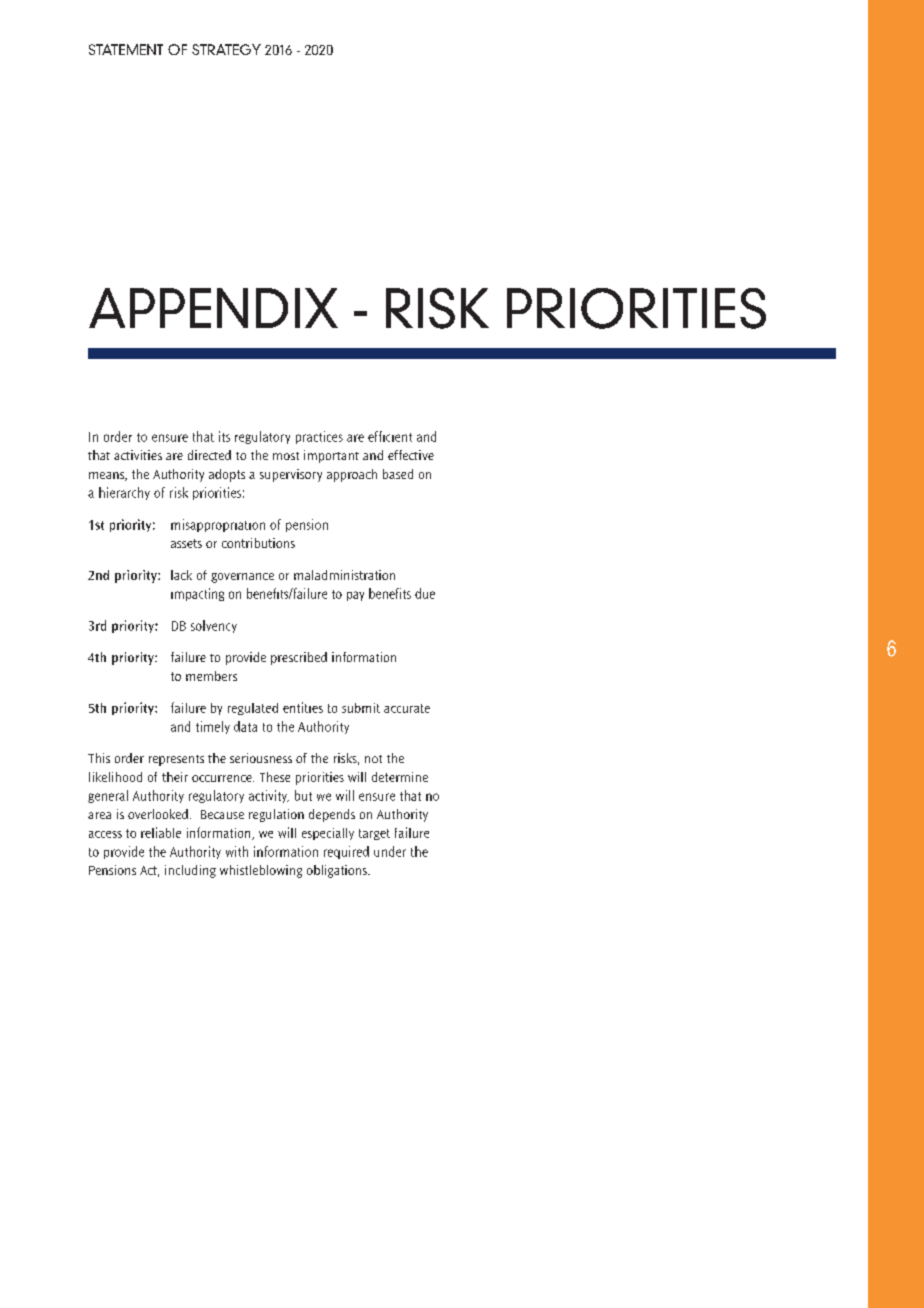 The height and width of the screenshot is (1308, 924). Describe the element at coordinates (299, 658) in the screenshot. I see `prescribed` at that location.
